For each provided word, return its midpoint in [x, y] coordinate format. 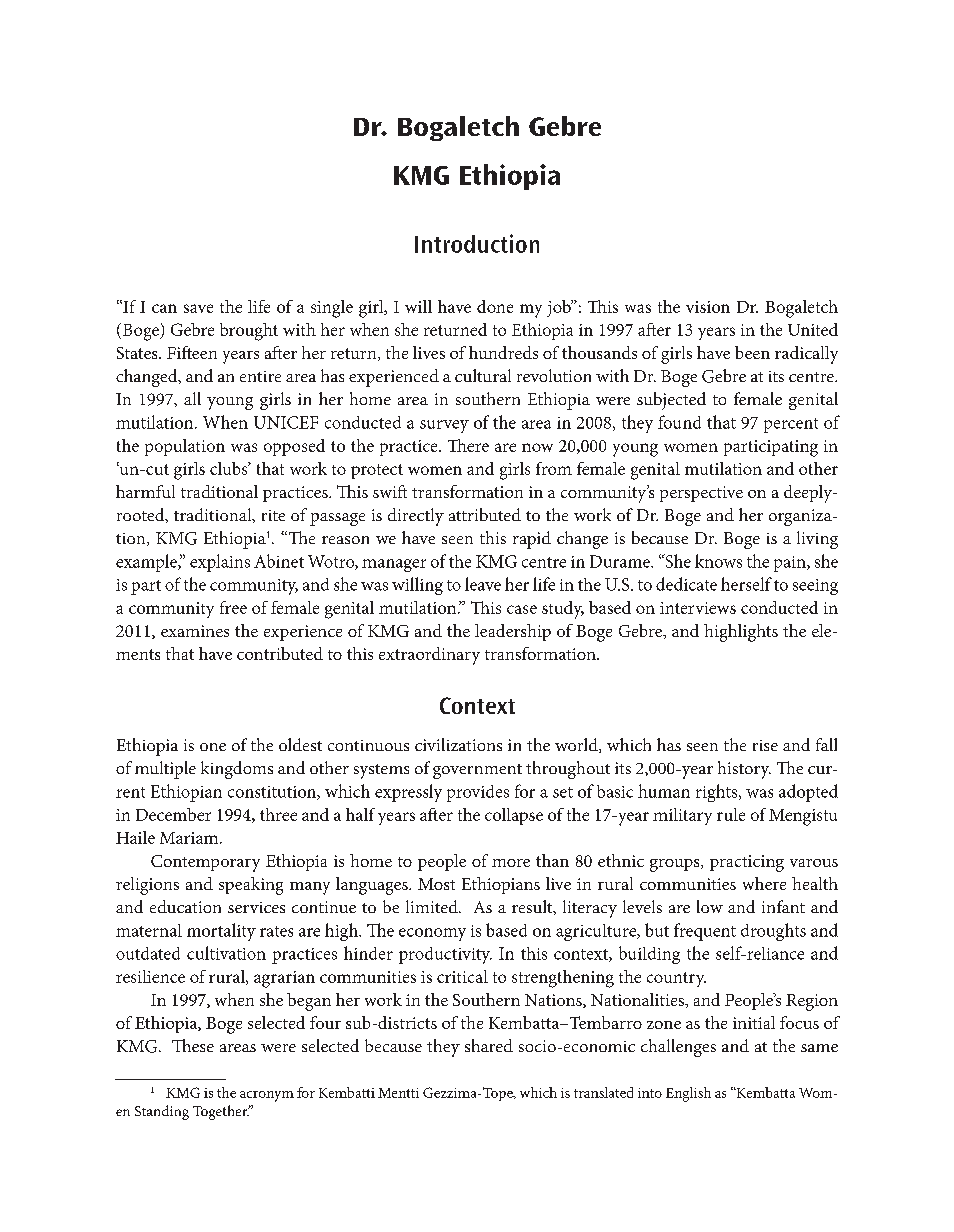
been [752, 352]
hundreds [503, 352]
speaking [251, 886]
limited [433, 906]
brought [249, 332]
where [764, 883]
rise [765, 745]
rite [273, 515]
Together [221, 1112]
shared [489, 1045]
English [688, 1094]
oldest [300, 744]
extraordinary [429, 656]
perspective [701, 494]
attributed [485, 514]
